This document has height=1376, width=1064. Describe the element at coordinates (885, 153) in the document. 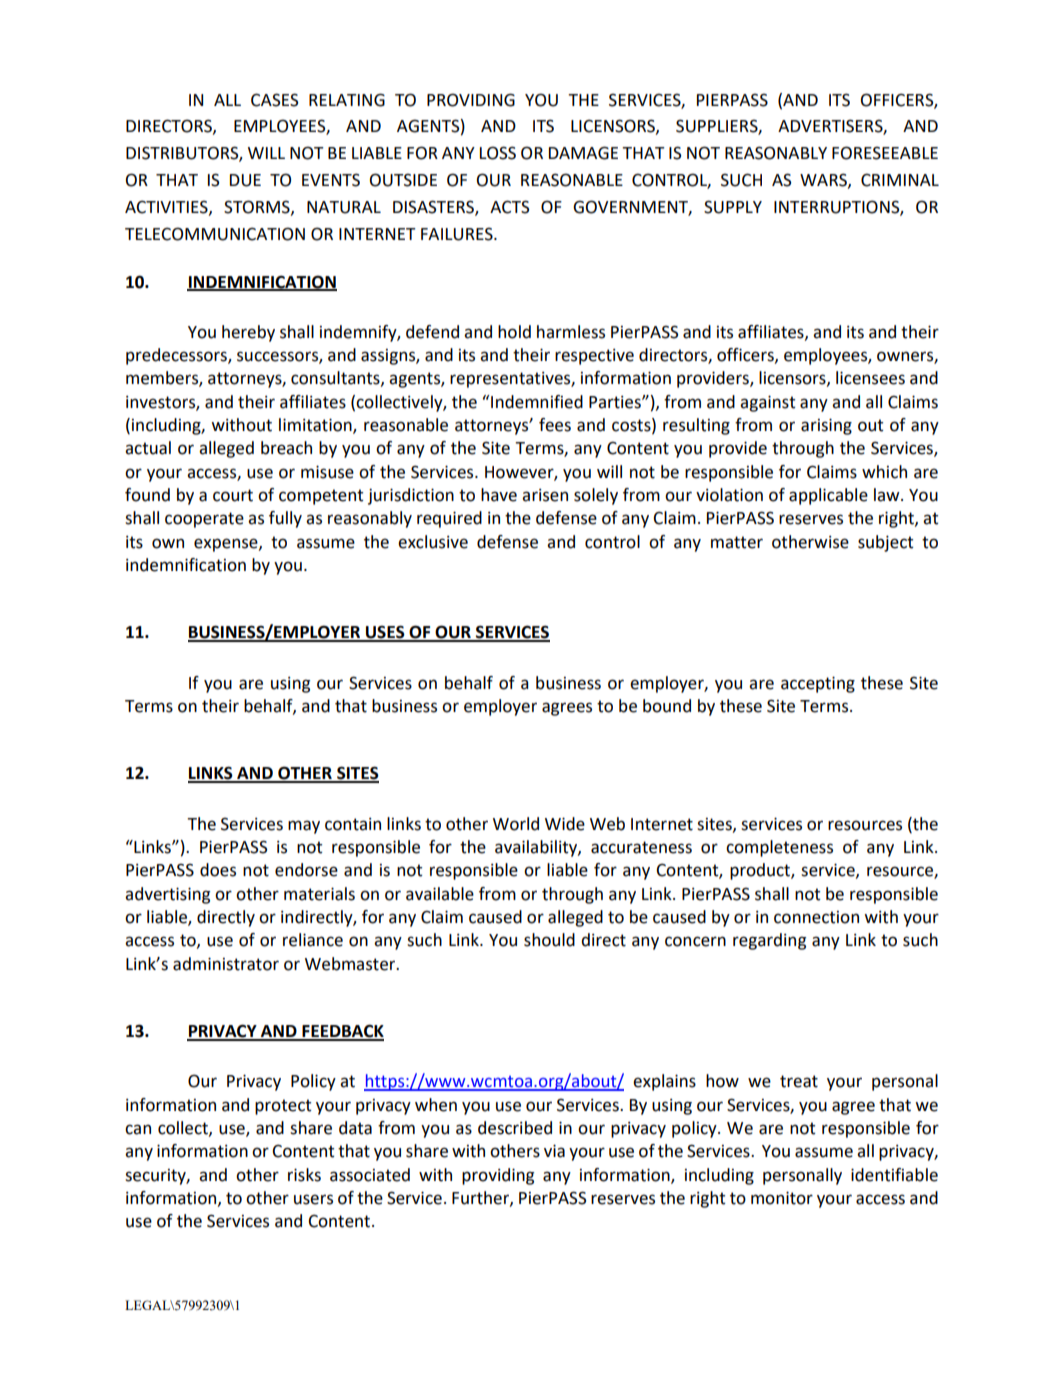

I see `FORESEEABLE` at that location.
